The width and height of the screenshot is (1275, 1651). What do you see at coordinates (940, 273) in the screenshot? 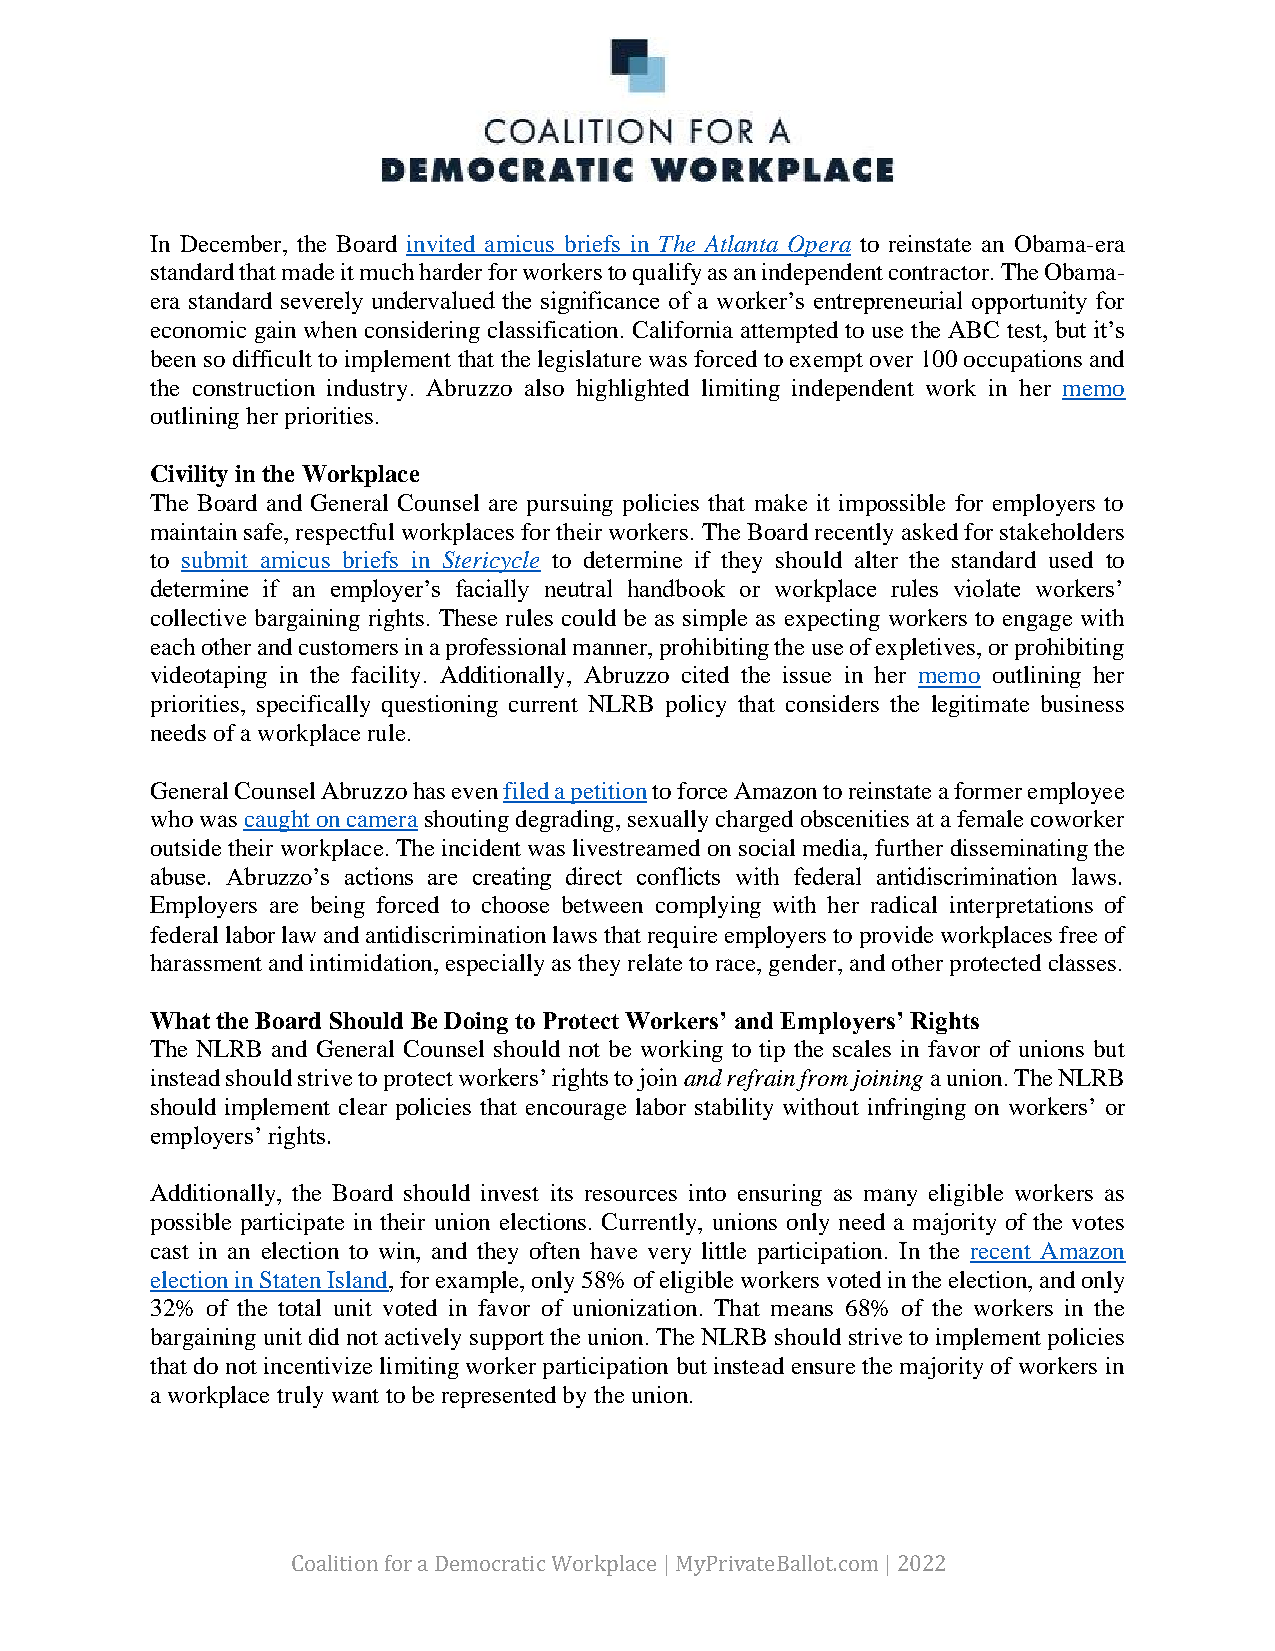
I see `contractor` at bounding box center [940, 273].
